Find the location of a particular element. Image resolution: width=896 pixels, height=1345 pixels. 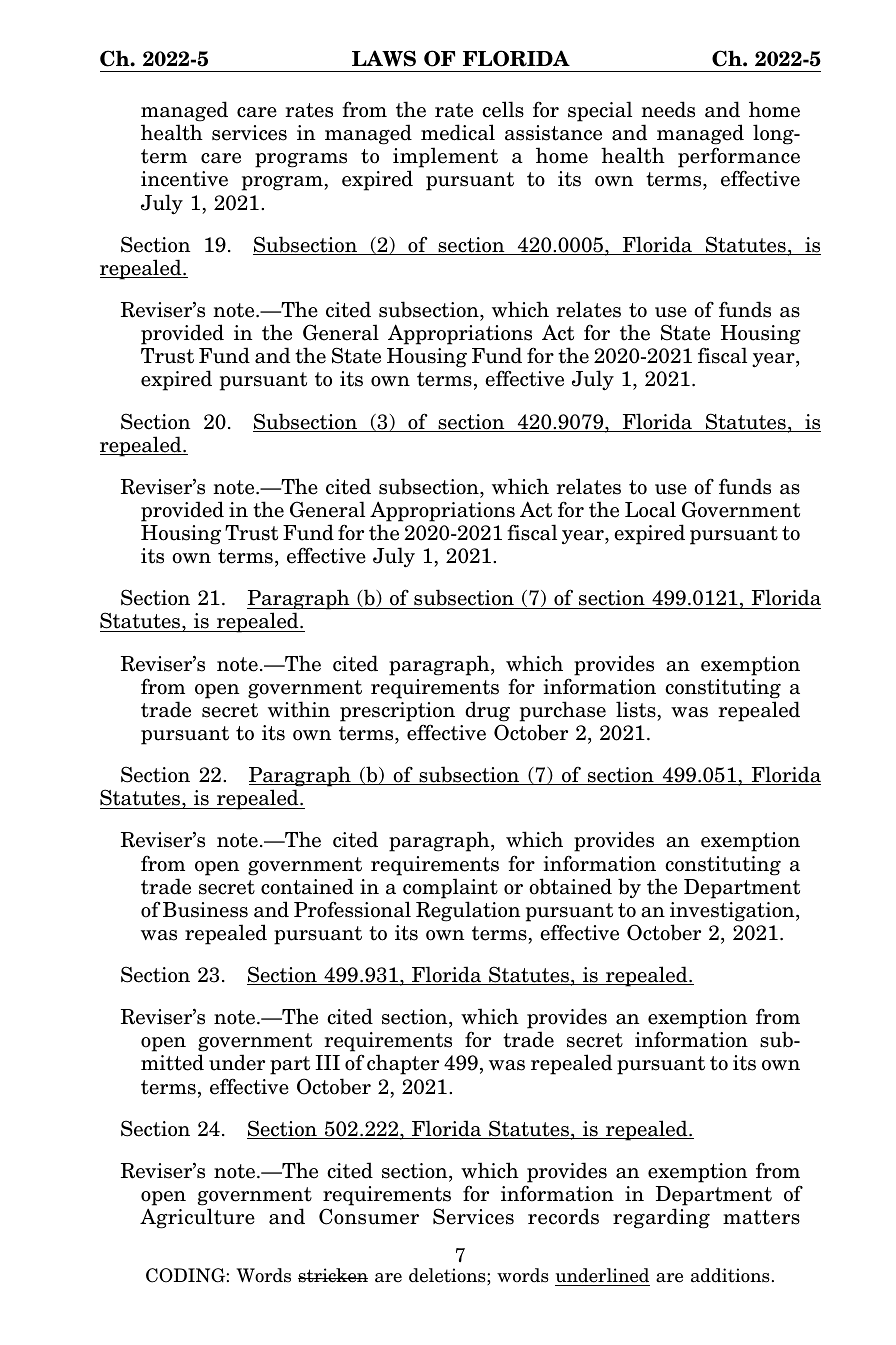

regarding is located at coordinates (661, 1218).
